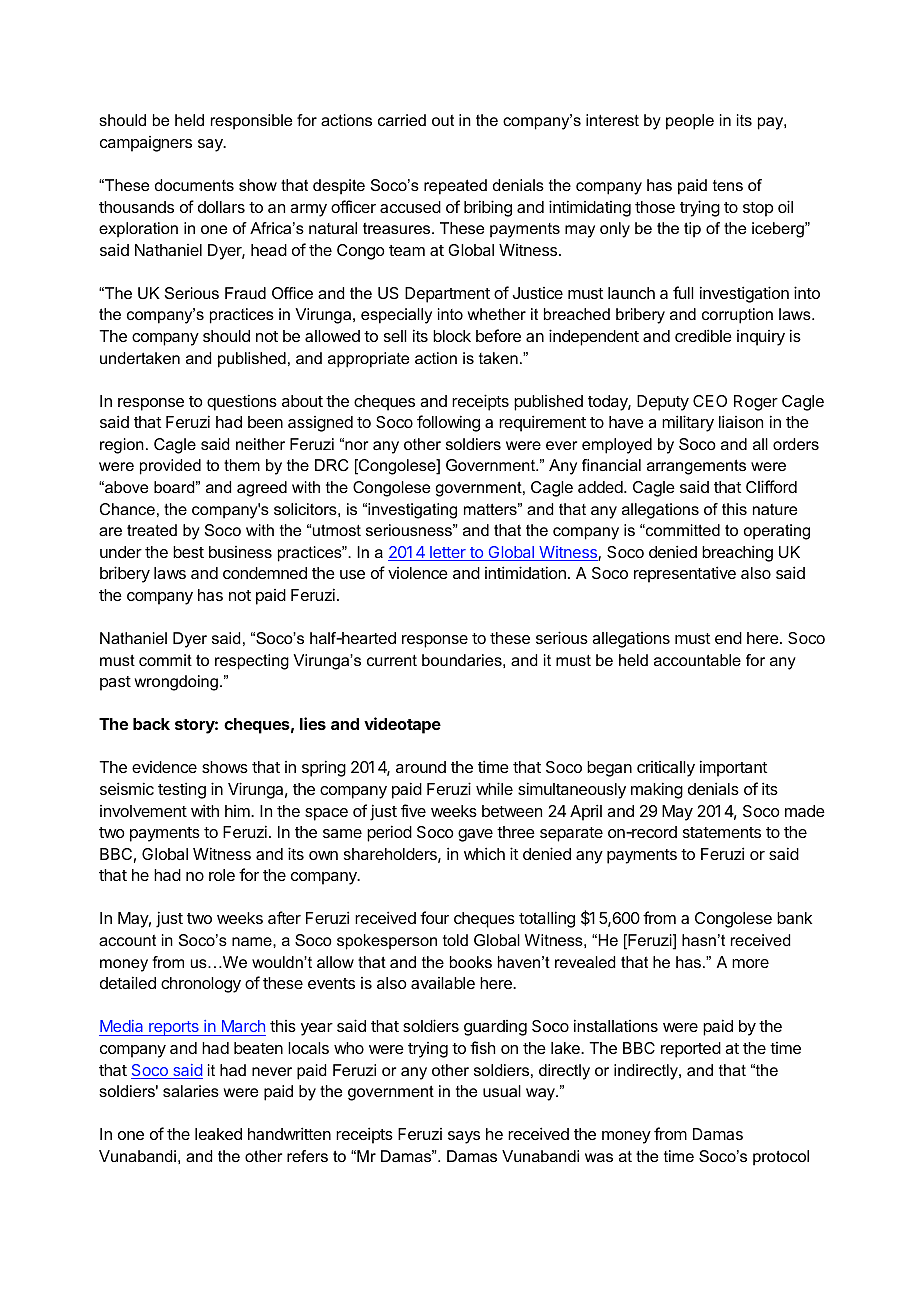  I want to click on leaked, so click(218, 1134).
